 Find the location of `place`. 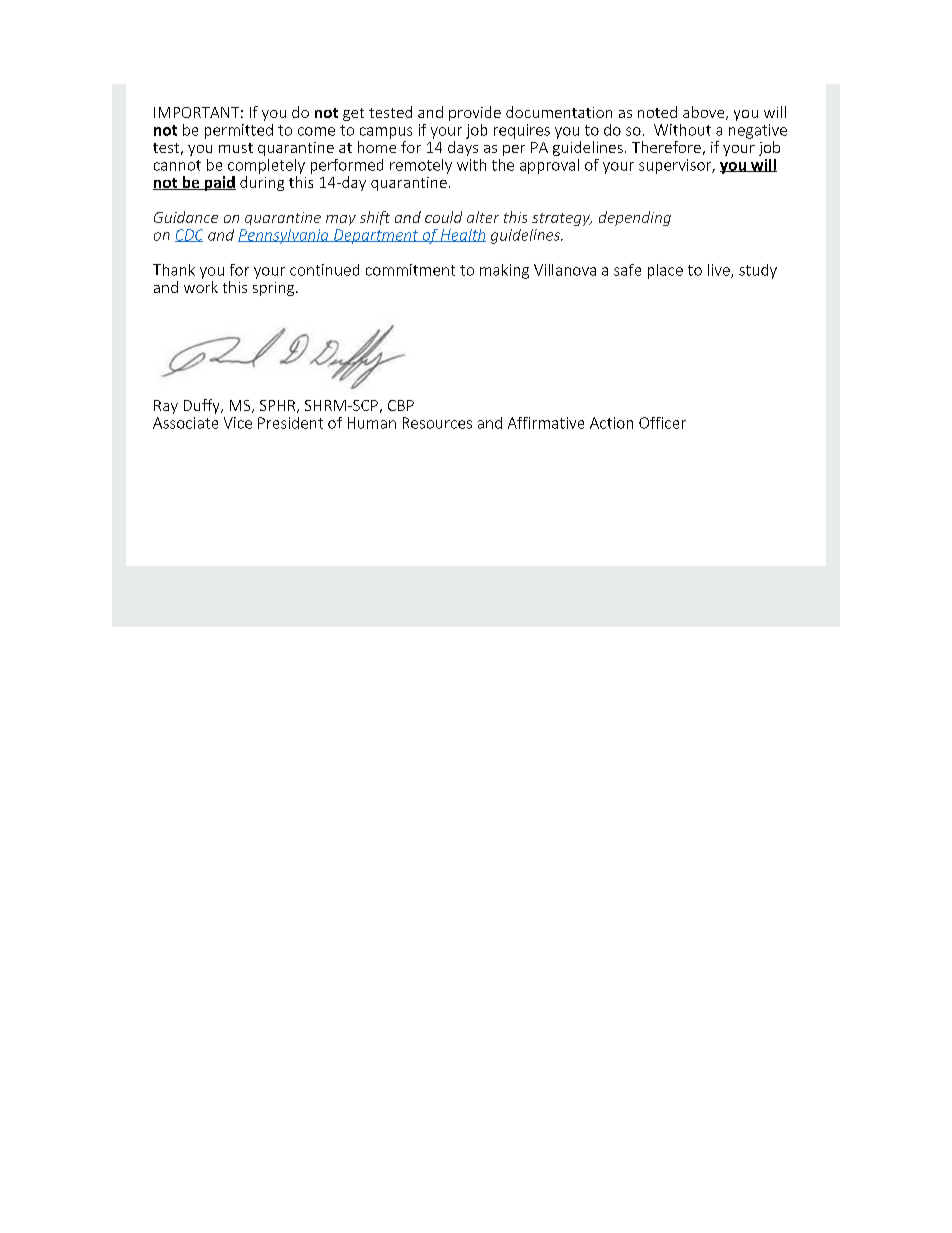

place is located at coordinates (665, 271).
